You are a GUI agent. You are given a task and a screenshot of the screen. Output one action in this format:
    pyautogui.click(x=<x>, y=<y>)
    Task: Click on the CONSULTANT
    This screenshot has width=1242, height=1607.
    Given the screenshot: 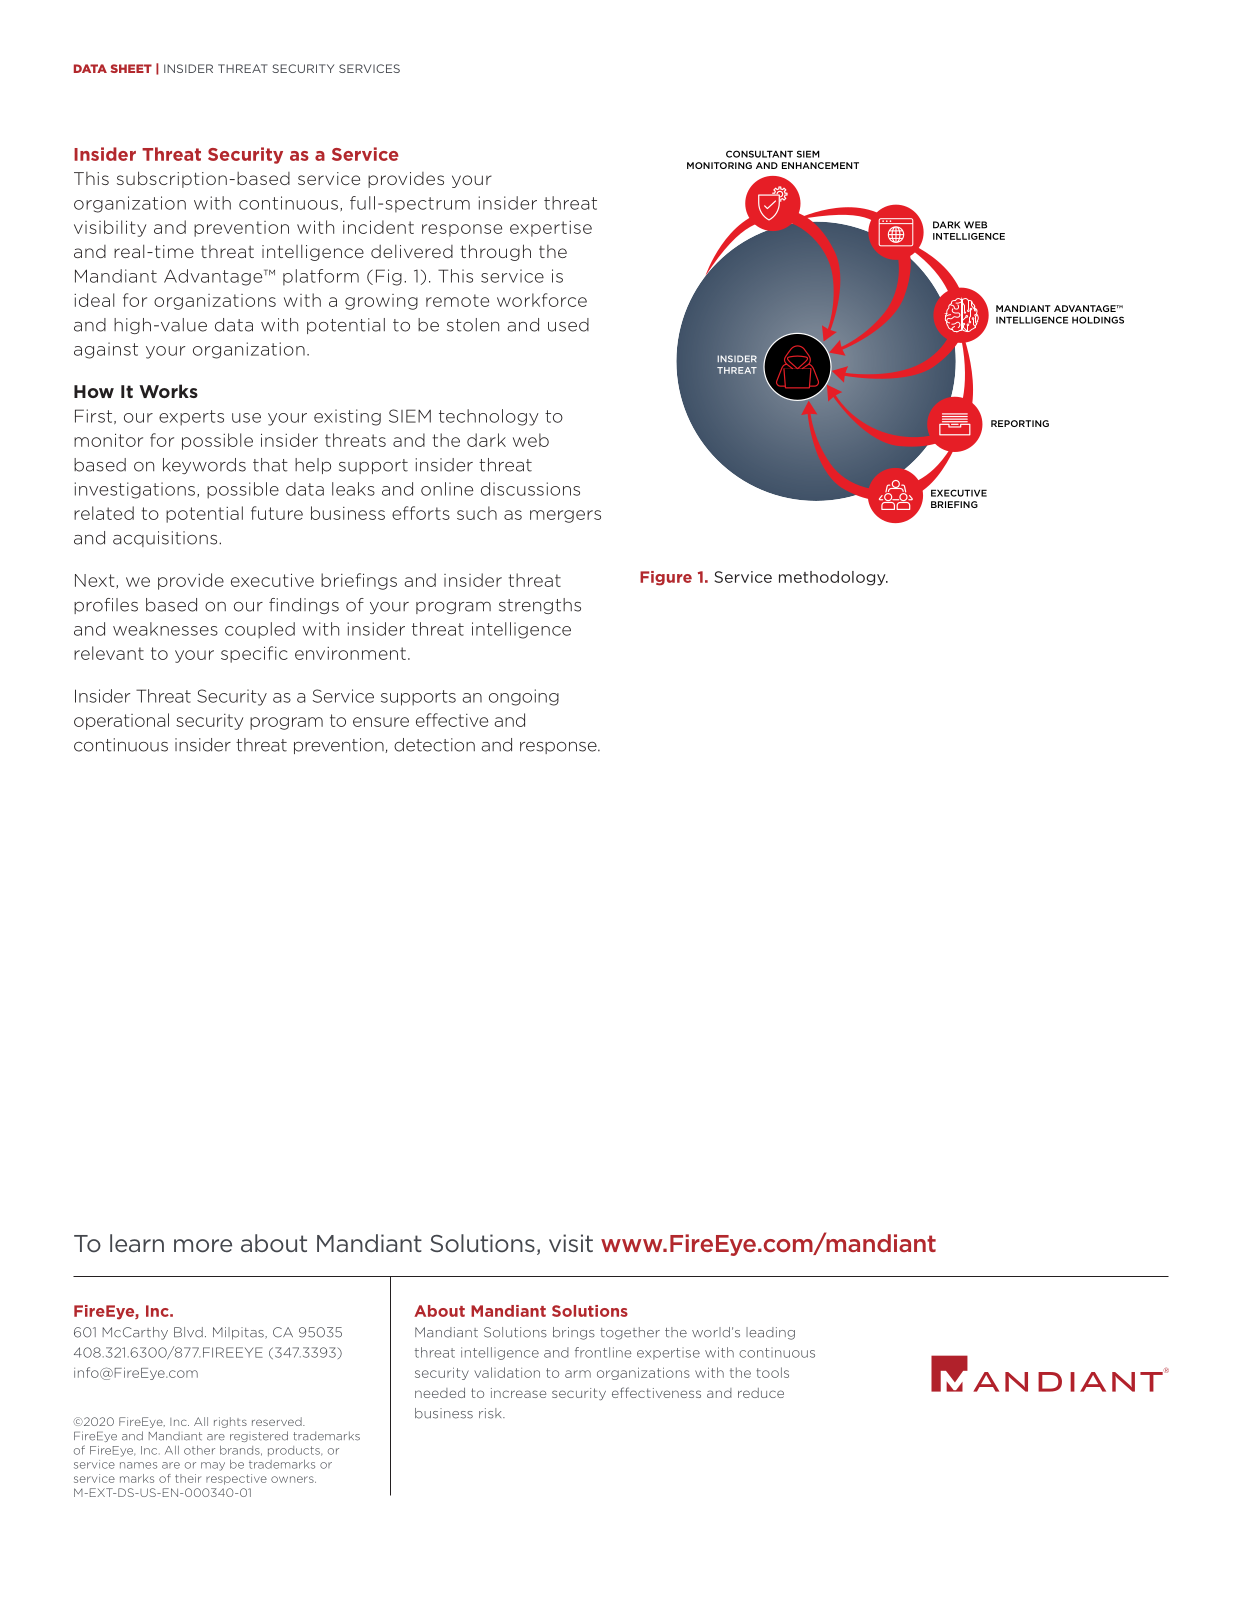 What is the action you would take?
    pyautogui.click(x=759, y=154)
